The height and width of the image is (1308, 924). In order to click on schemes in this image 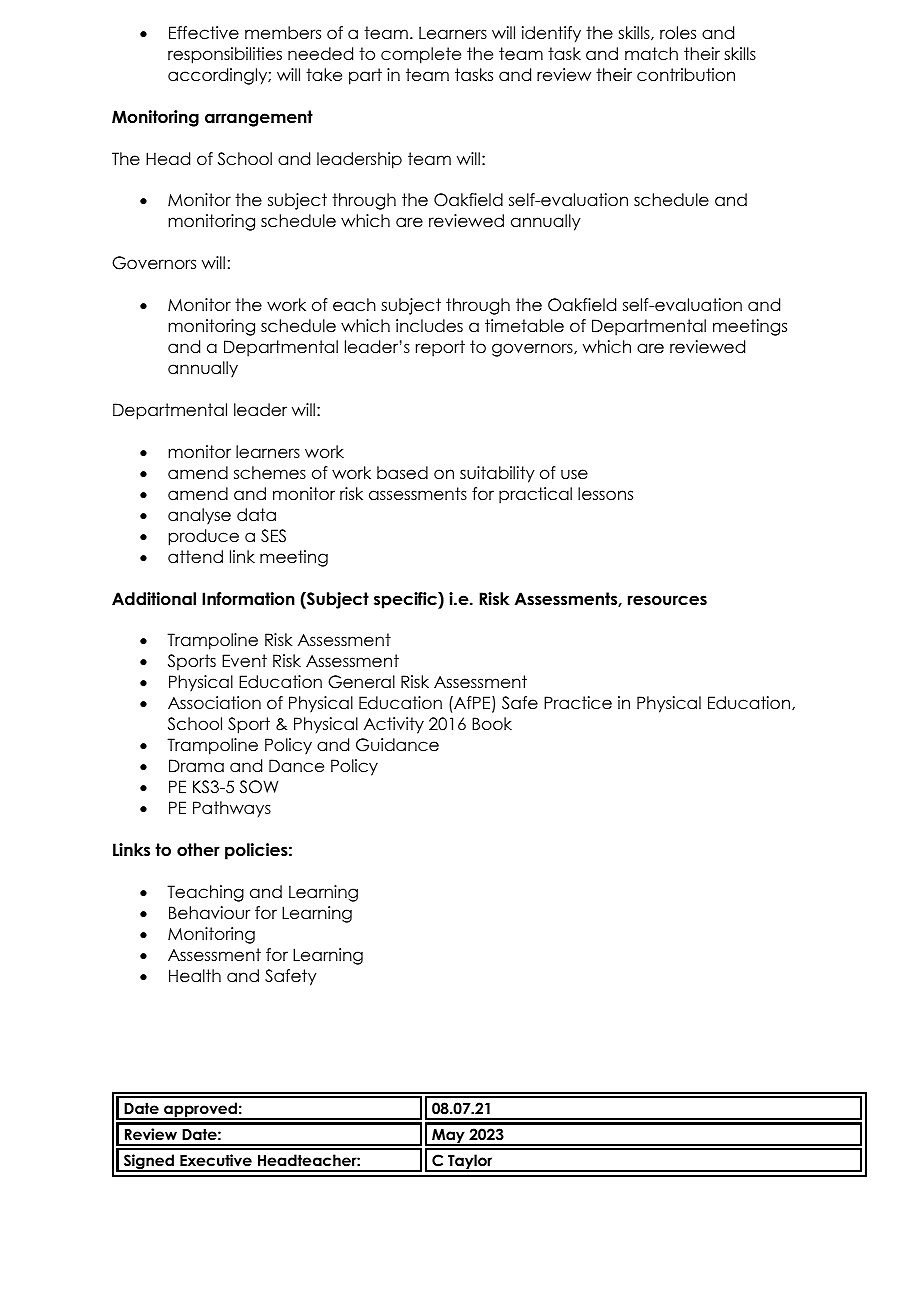, I will do `click(270, 473)`.
